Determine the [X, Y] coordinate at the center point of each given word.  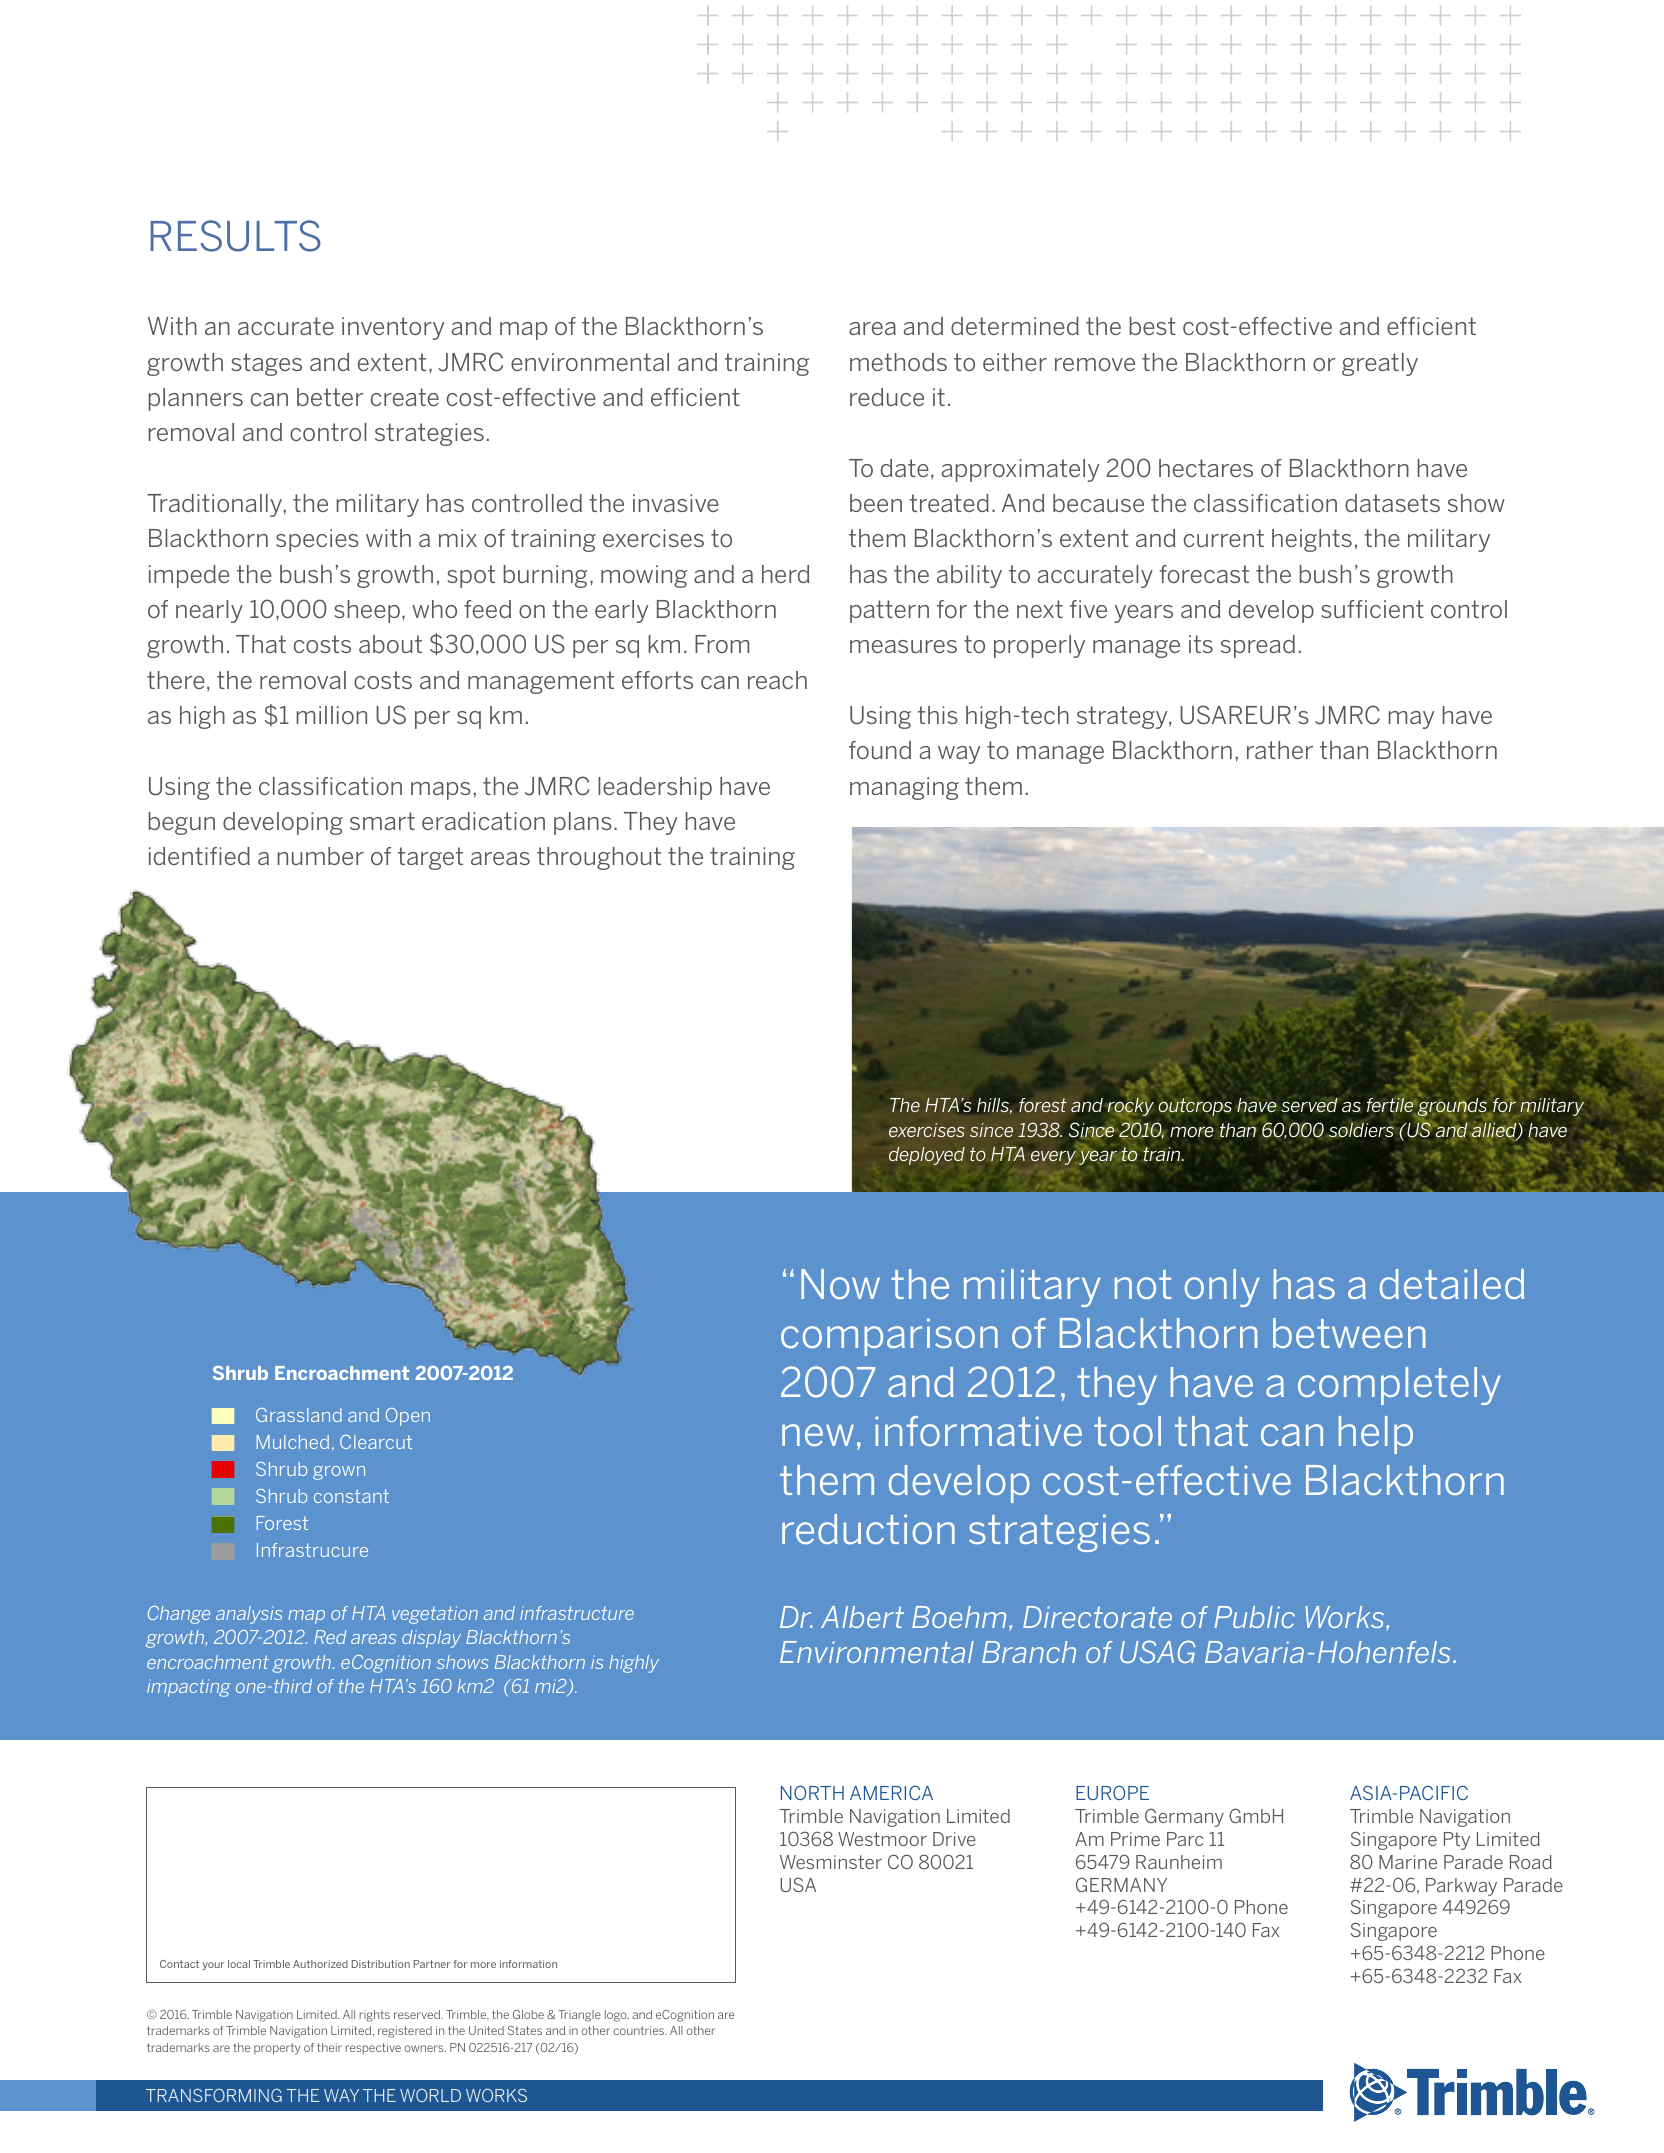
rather [1280, 750]
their [329, 2047]
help [1375, 1435]
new [818, 1435]
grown [339, 1473]
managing [904, 788]
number [320, 856]
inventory [393, 328]
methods [898, 362]
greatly [1380, 364]
